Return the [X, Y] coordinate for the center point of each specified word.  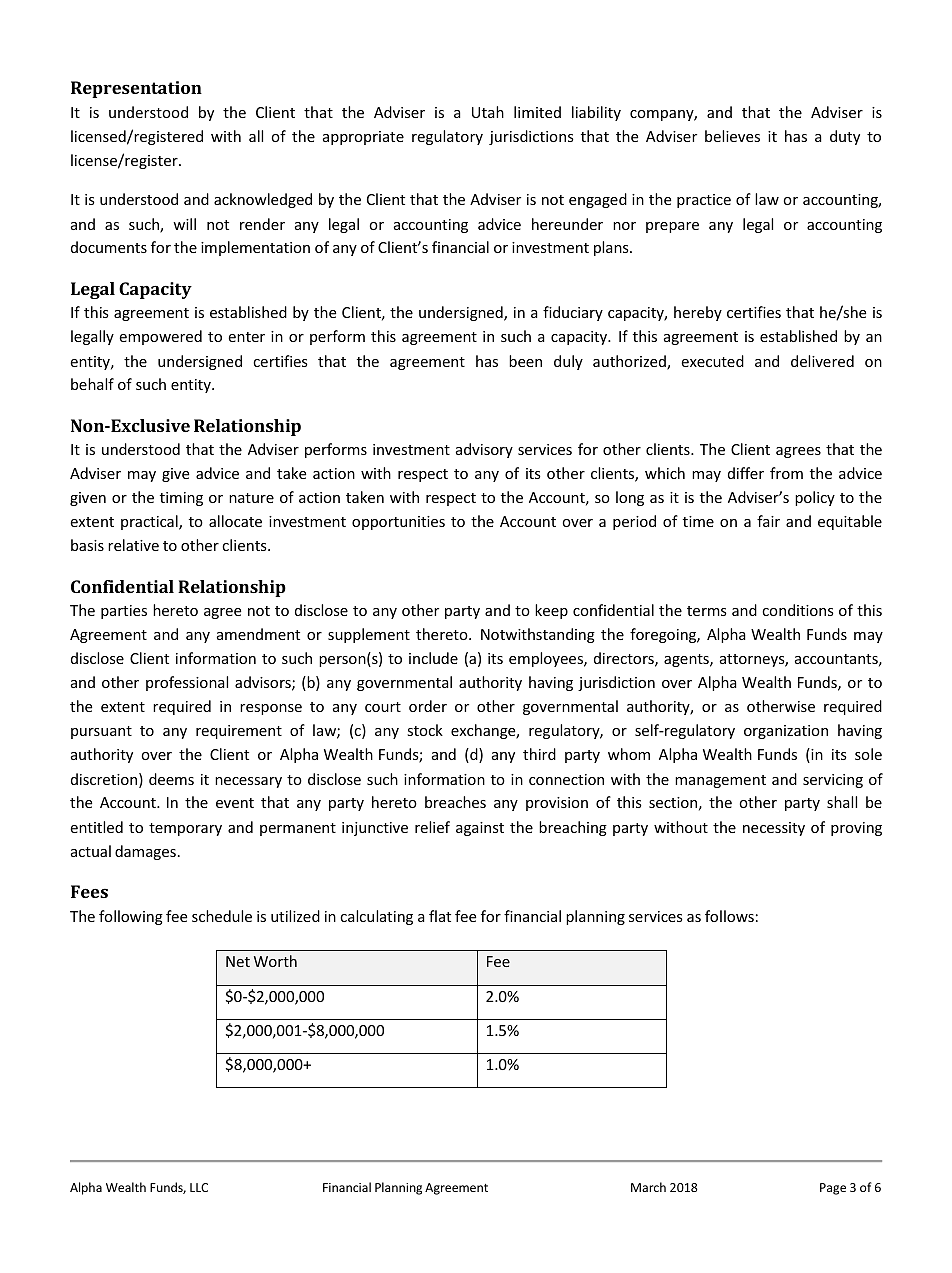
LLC [199, 1187]
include [433, 658]
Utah [488, 112]
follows [729, 916]
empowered [160, 337]
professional [187, 683]
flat [440, 916]
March [648, 1187]
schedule [222, 916]
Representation [136, 89]
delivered [822, 361]
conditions [798, 610]
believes [732, 136]
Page [833, 1189]
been [525, 361]
